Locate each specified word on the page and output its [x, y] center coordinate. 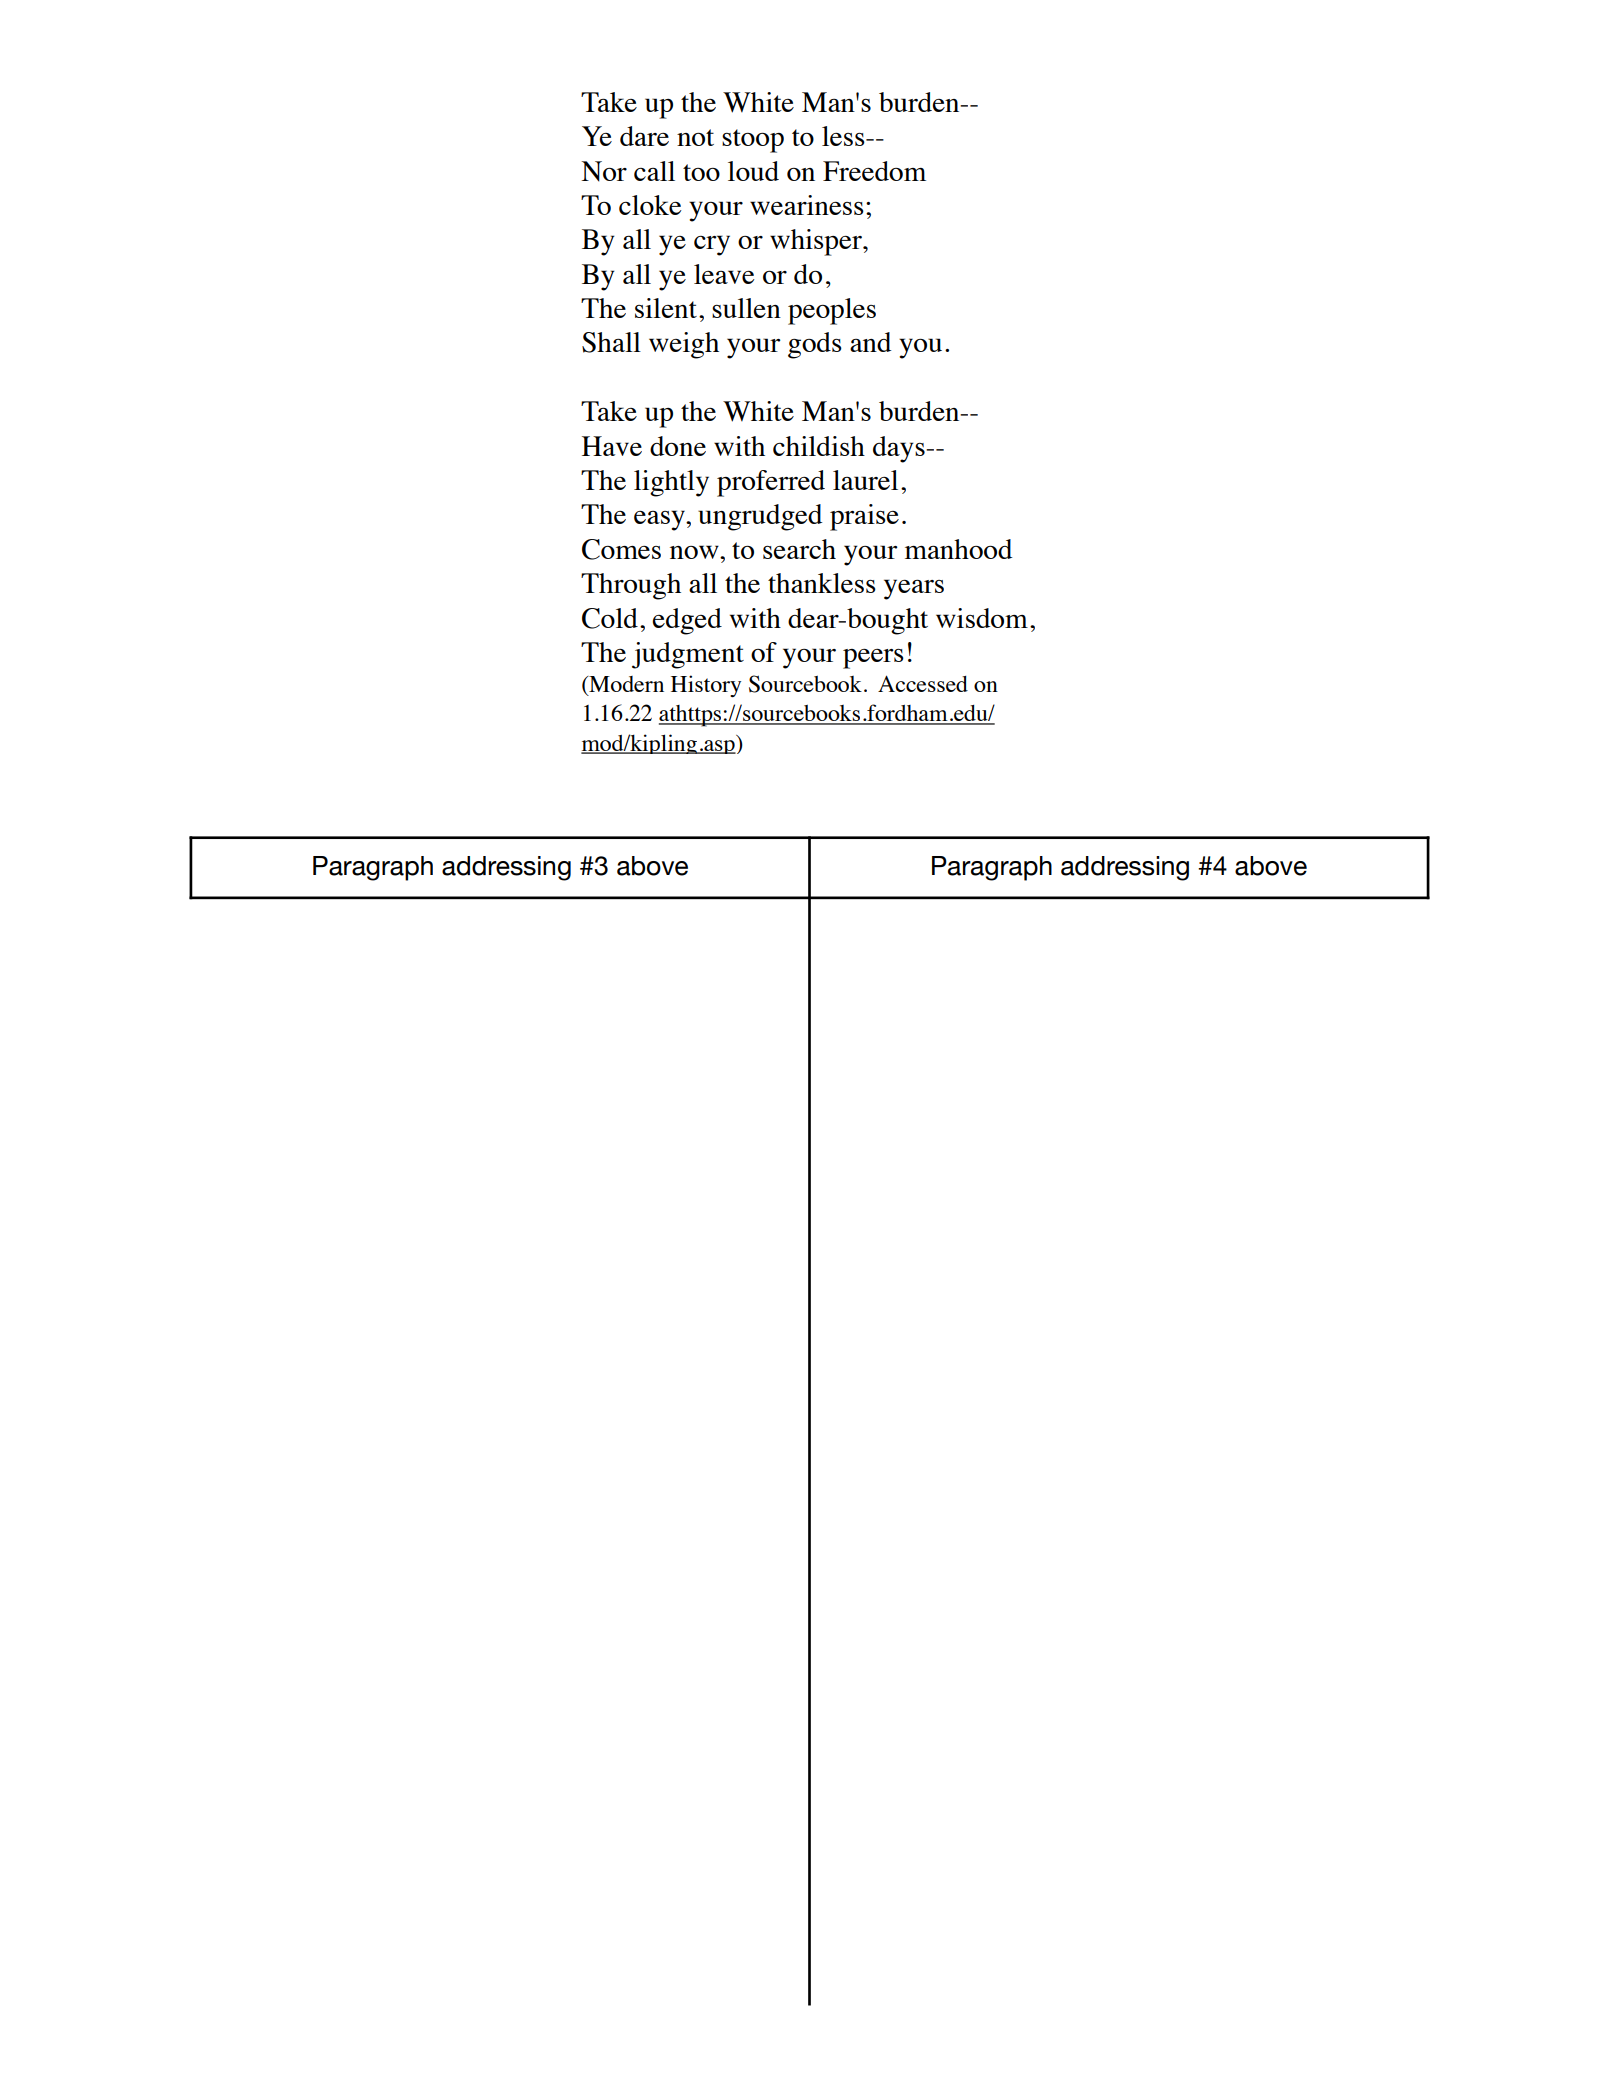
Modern [625, 685]
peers [873, 659]
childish [819, 446]
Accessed [923, 683]
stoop [753, 141]
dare [644, 136]
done [678, 446]
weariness [807, 205]
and [870, 342]
